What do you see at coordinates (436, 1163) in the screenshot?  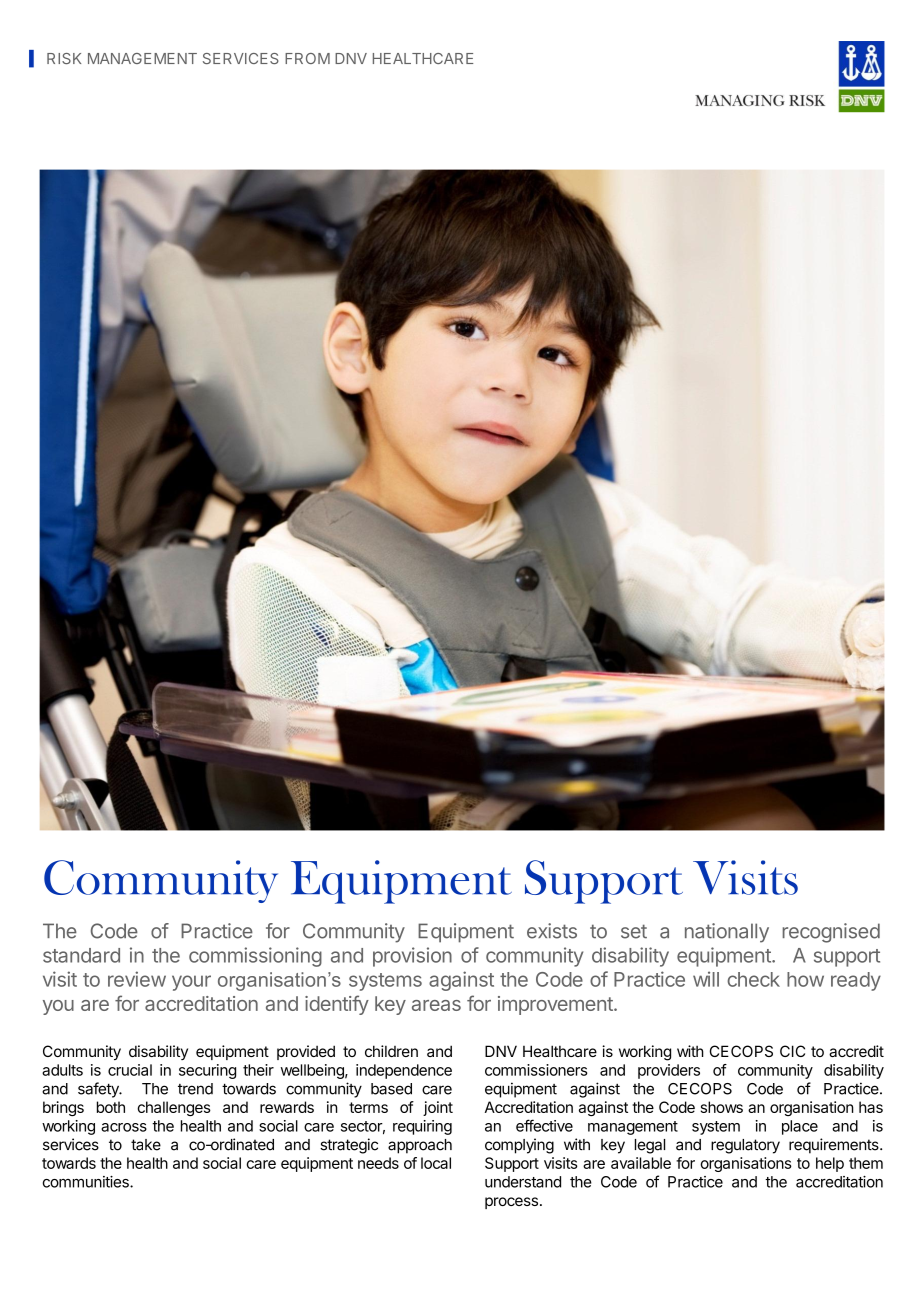 I see `local` at bounding box center [436, 1163].
